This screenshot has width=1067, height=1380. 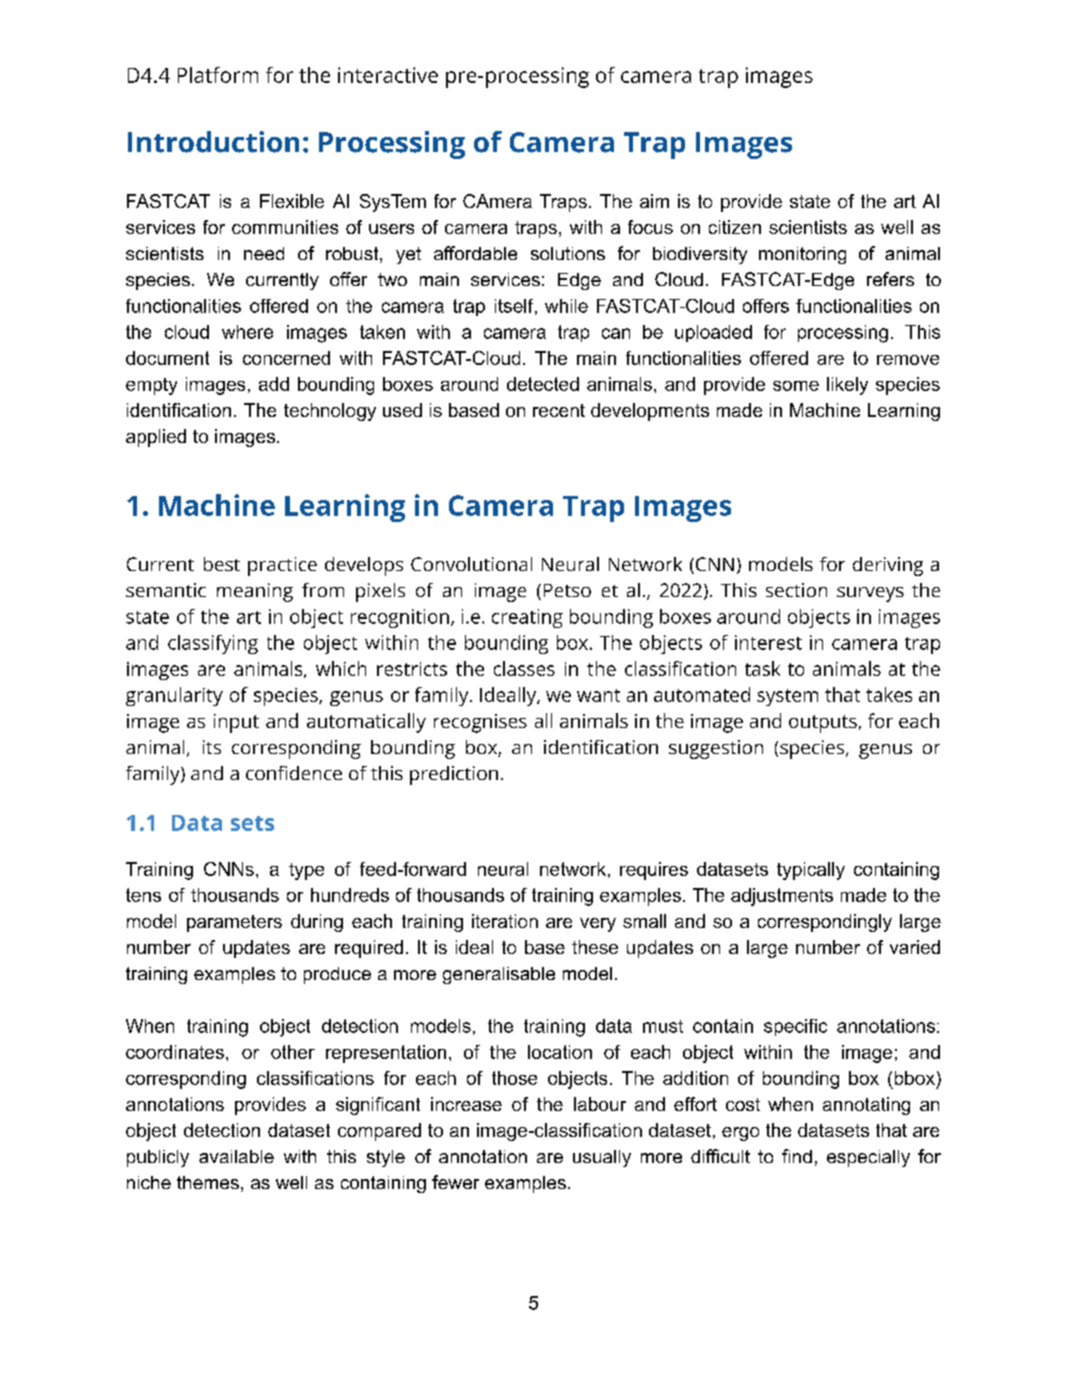 What do you see at coordinates (797, 1156) in the screenshot?
I see `find` at bounding box center [797, 1156].
